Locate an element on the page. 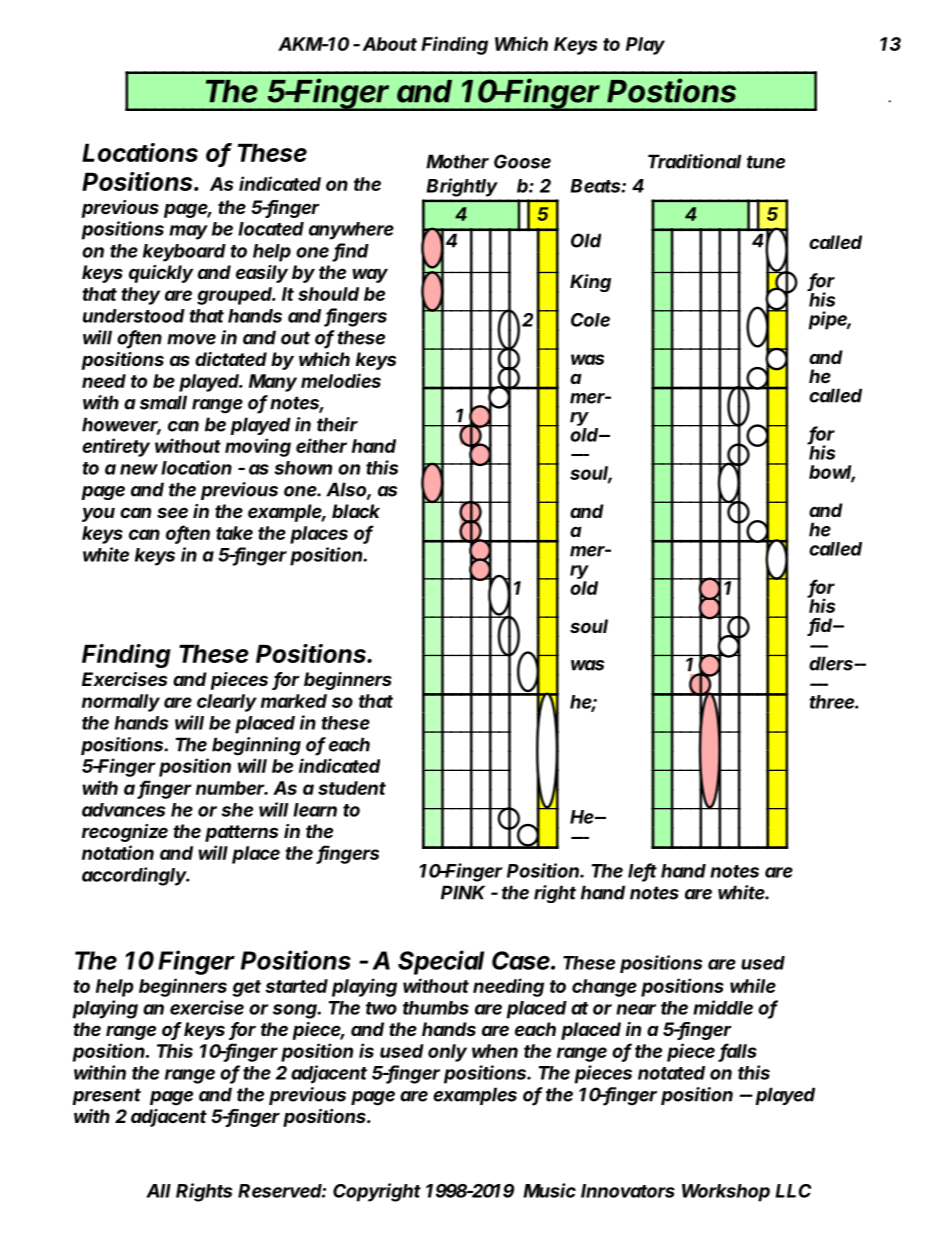  present is located at coordinates (106, 1096).
